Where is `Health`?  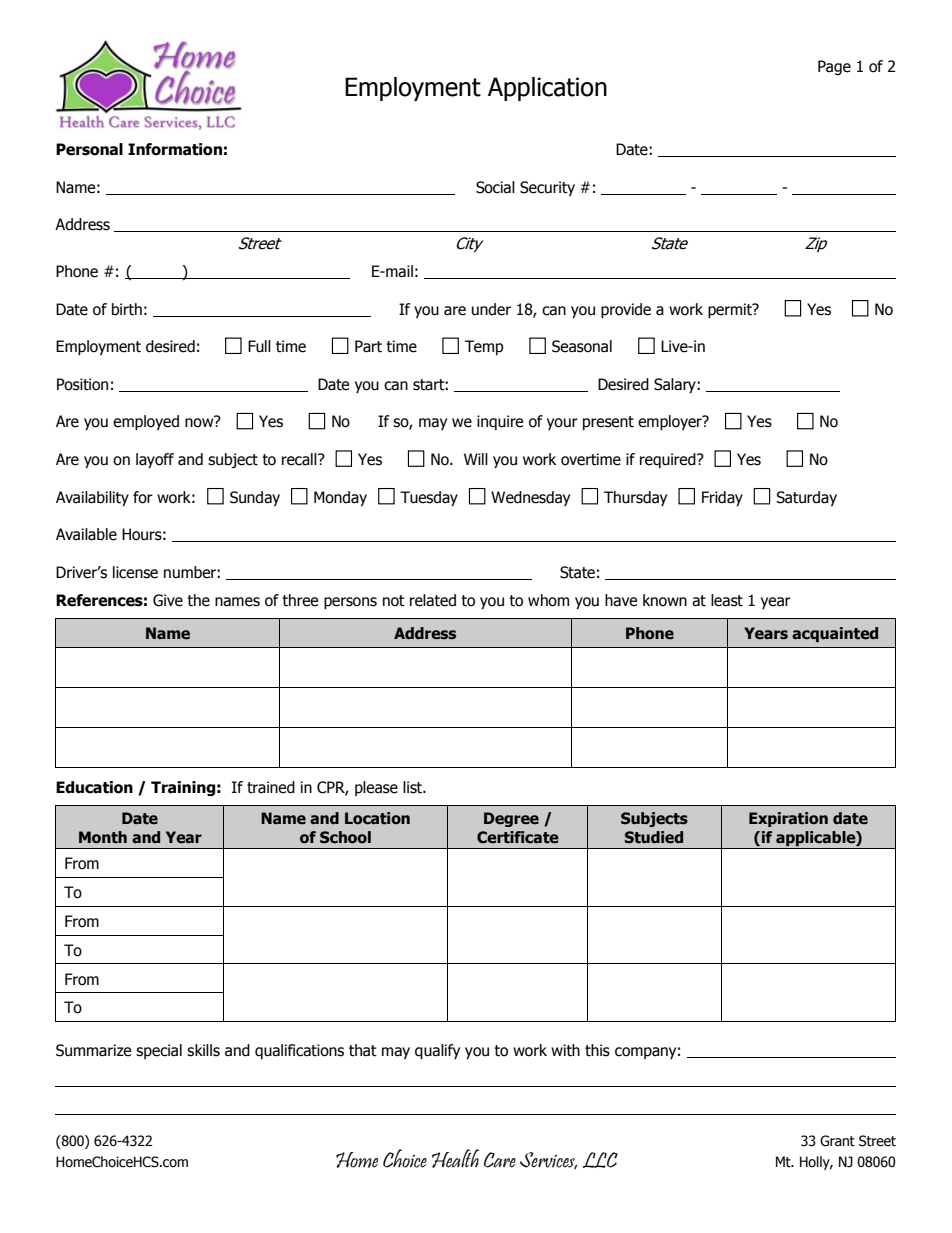
Health is located at coordinates (455, 1158).
